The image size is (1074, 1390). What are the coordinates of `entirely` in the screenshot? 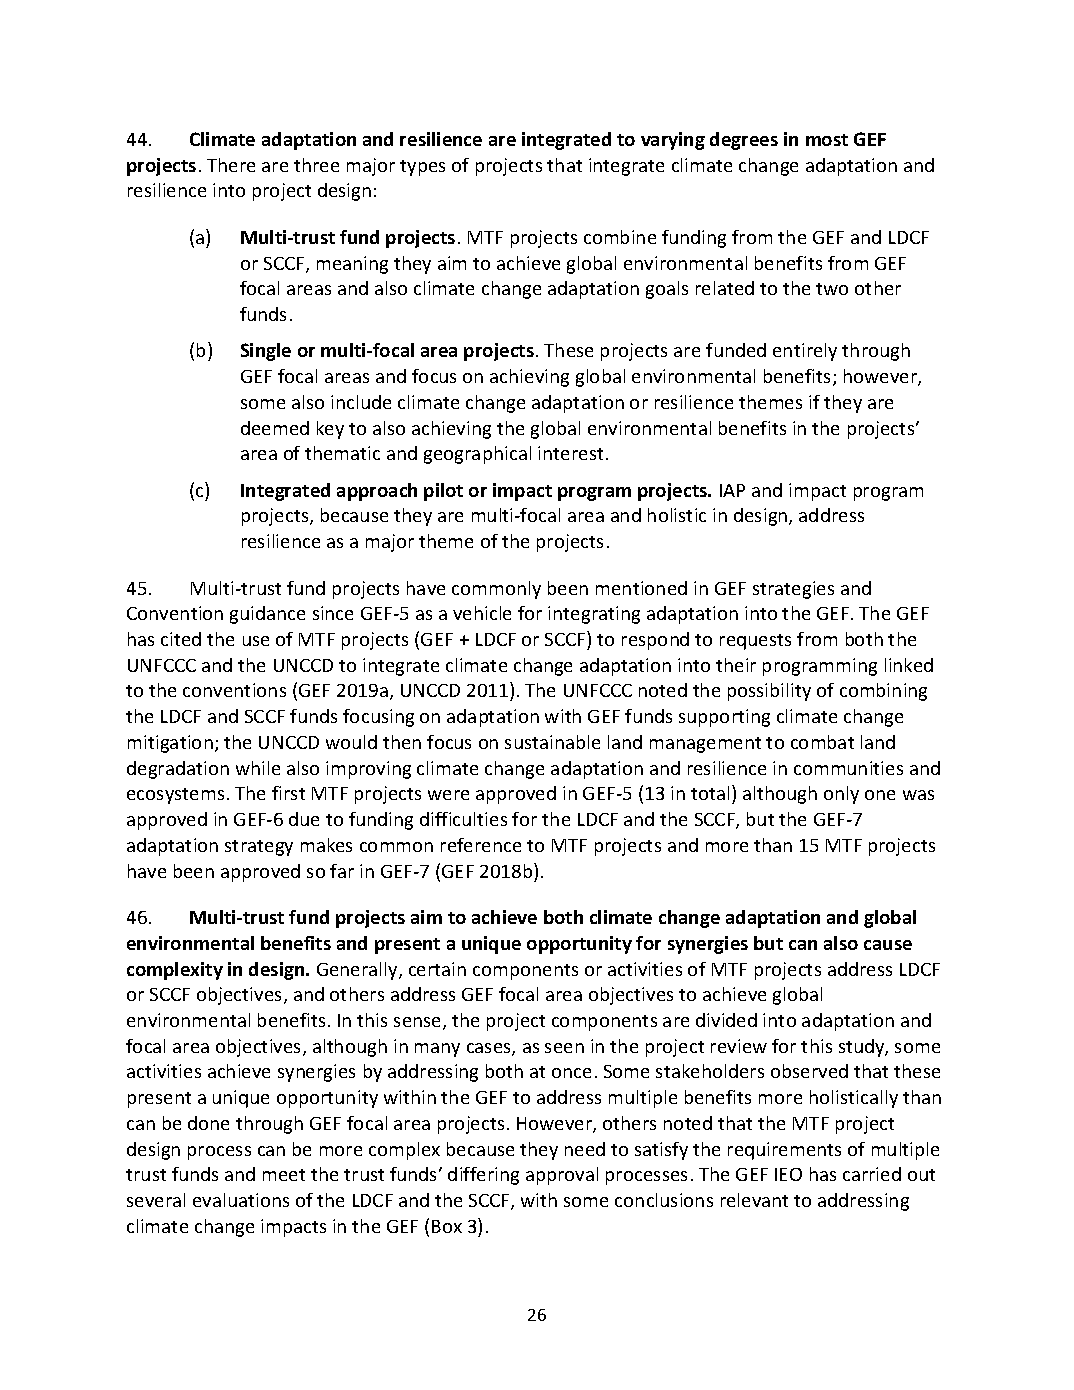 It's located at (805, 352).
